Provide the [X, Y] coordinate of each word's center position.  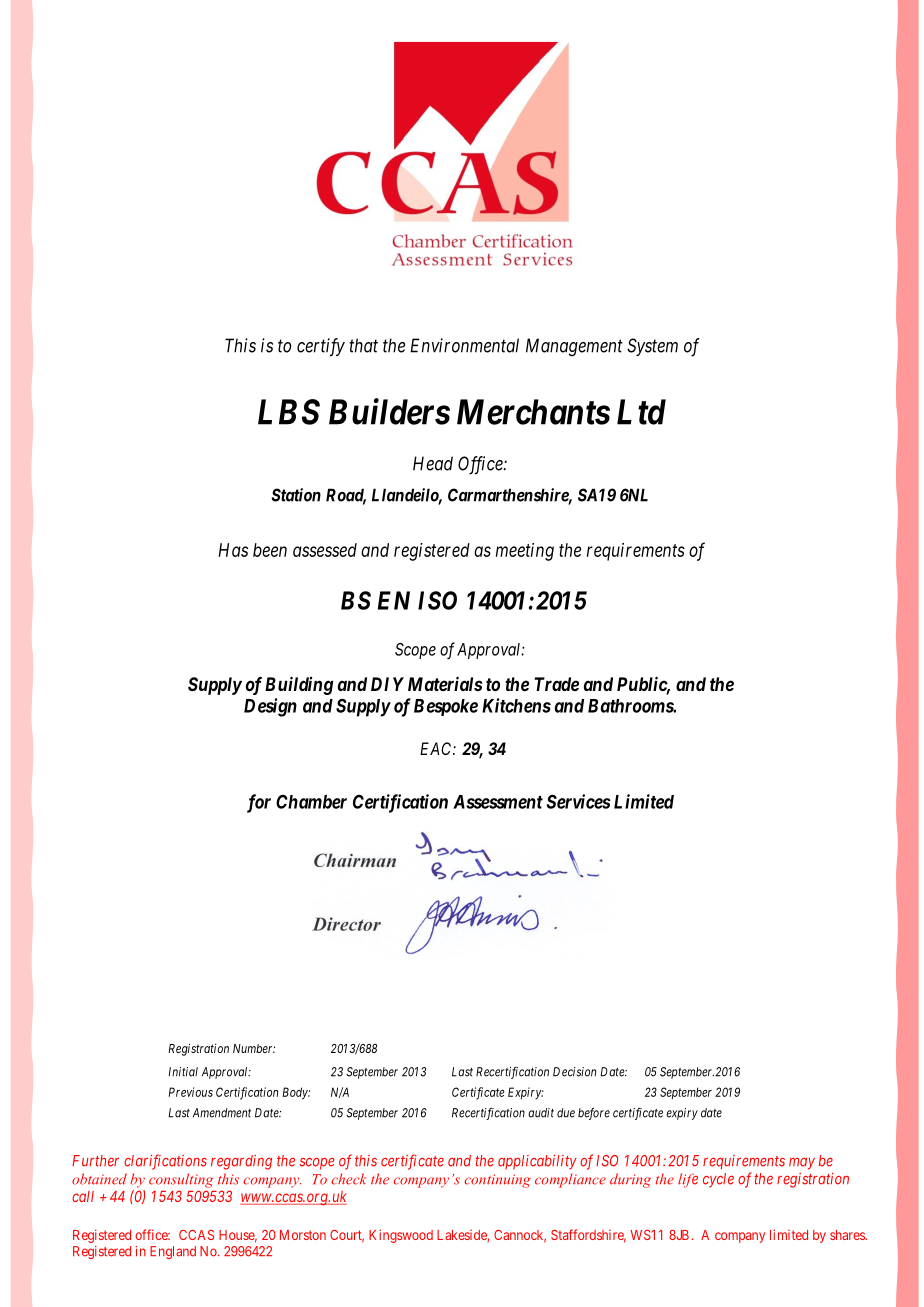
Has [233, 550]
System [652, 347]
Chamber [311, 802]
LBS [289, 412]
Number [254, 1048]
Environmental [464, 345]
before [594, 1113]
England [173, 1252]
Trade [557, 684]
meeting [525, 552]
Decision [574, 1072]
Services [579, 801]
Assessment [498, 802]
